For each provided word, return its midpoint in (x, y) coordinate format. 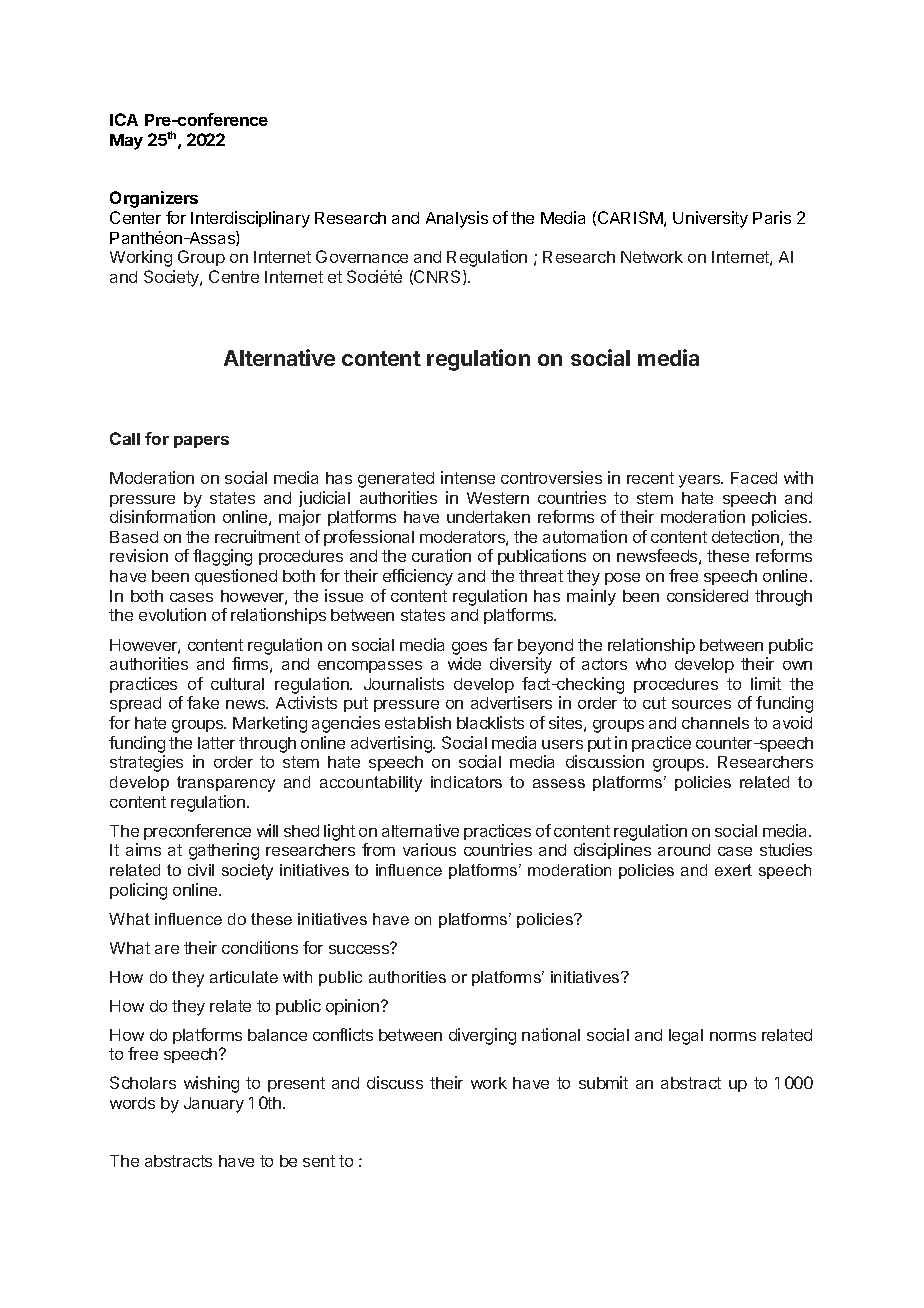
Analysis (457, 219)
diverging (482, 1036)
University (710, 219)
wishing (211, 1084)
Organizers (154, 199)
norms (733, 1036)
